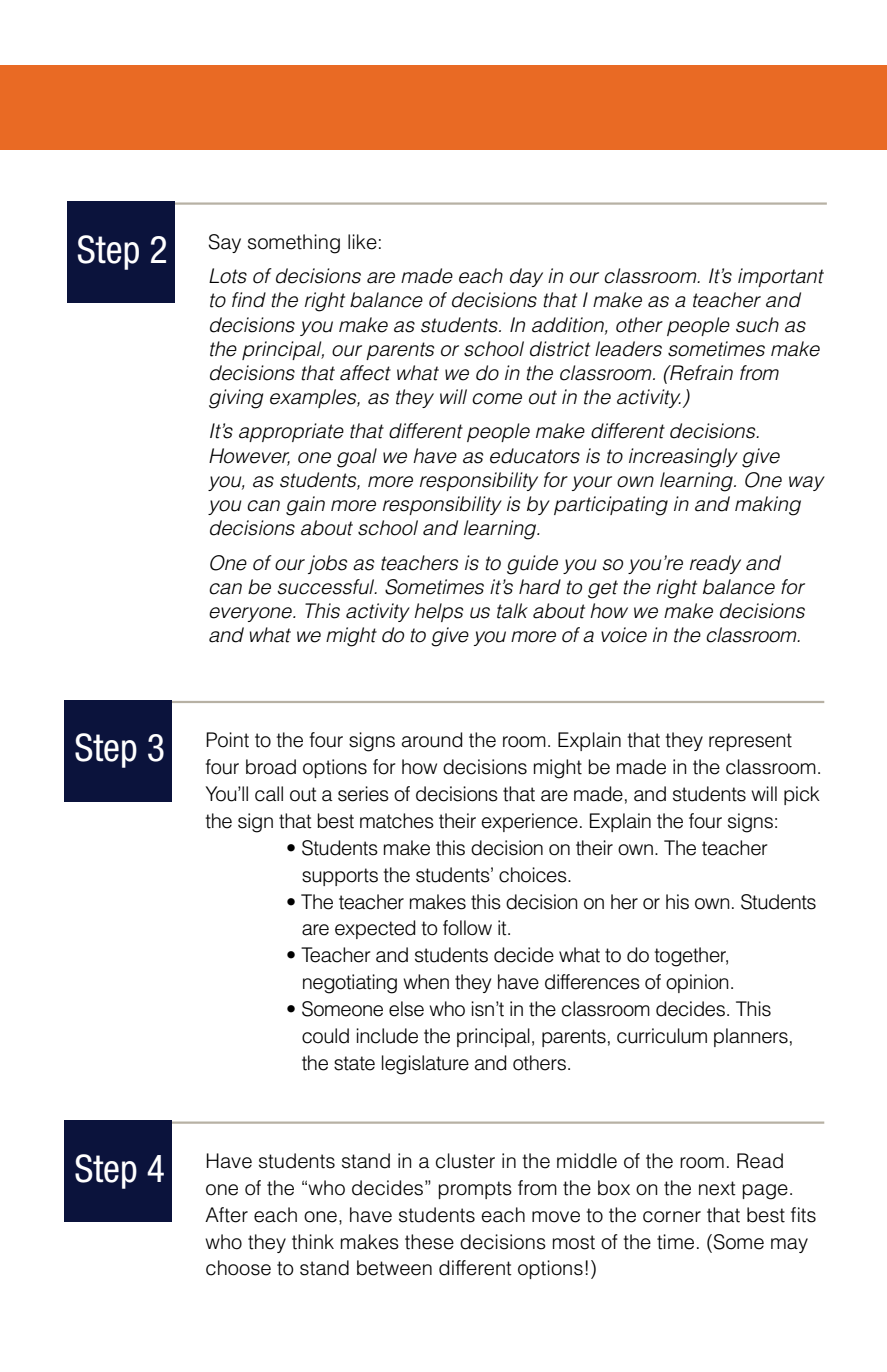 The width and height of the screenshot is (887, 1372). What do you see at coordinates (512, 611) in the screenshot?
I see `talk` at bounding box center [512, 611].
